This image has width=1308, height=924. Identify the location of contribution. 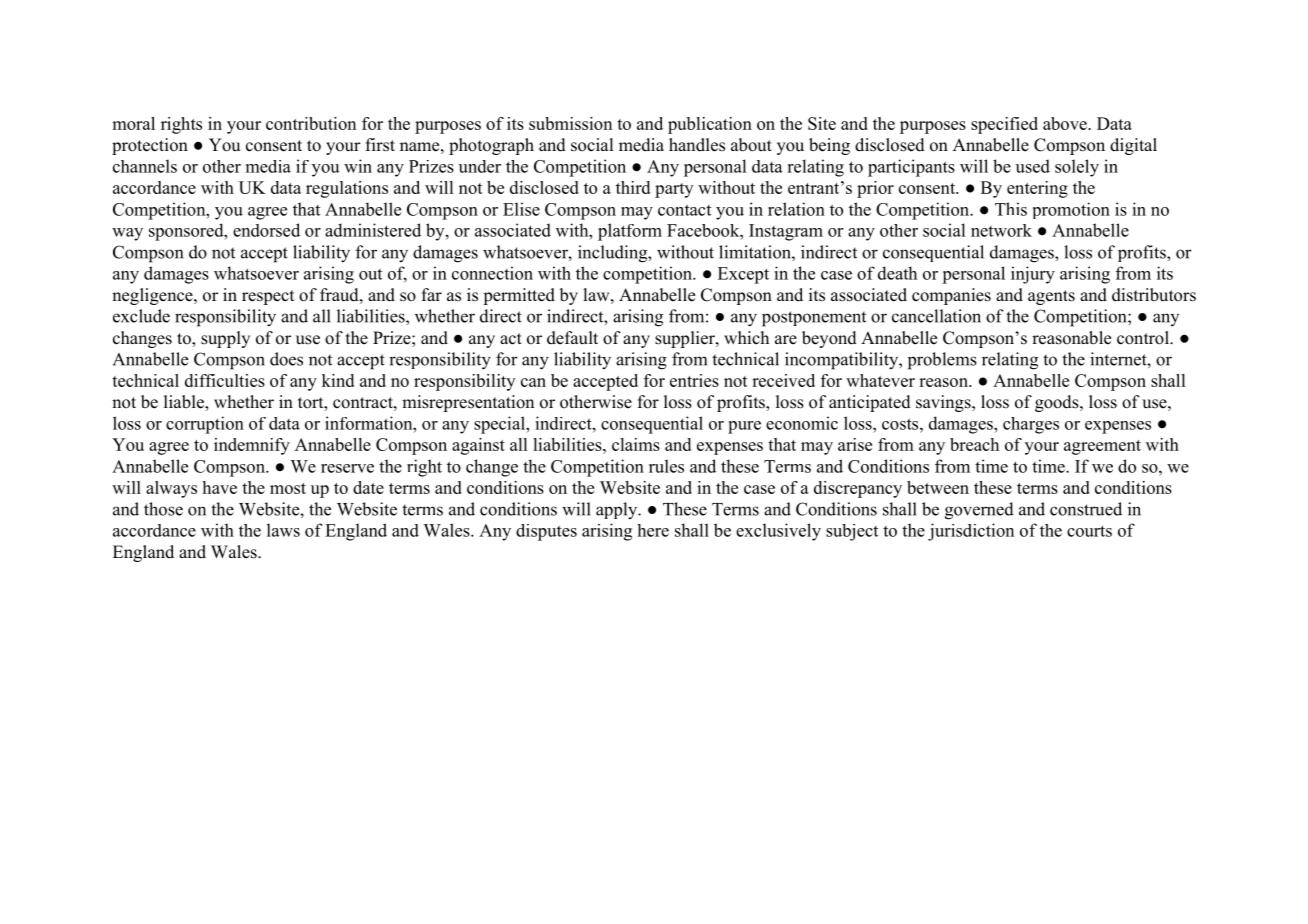
(311, 123).
